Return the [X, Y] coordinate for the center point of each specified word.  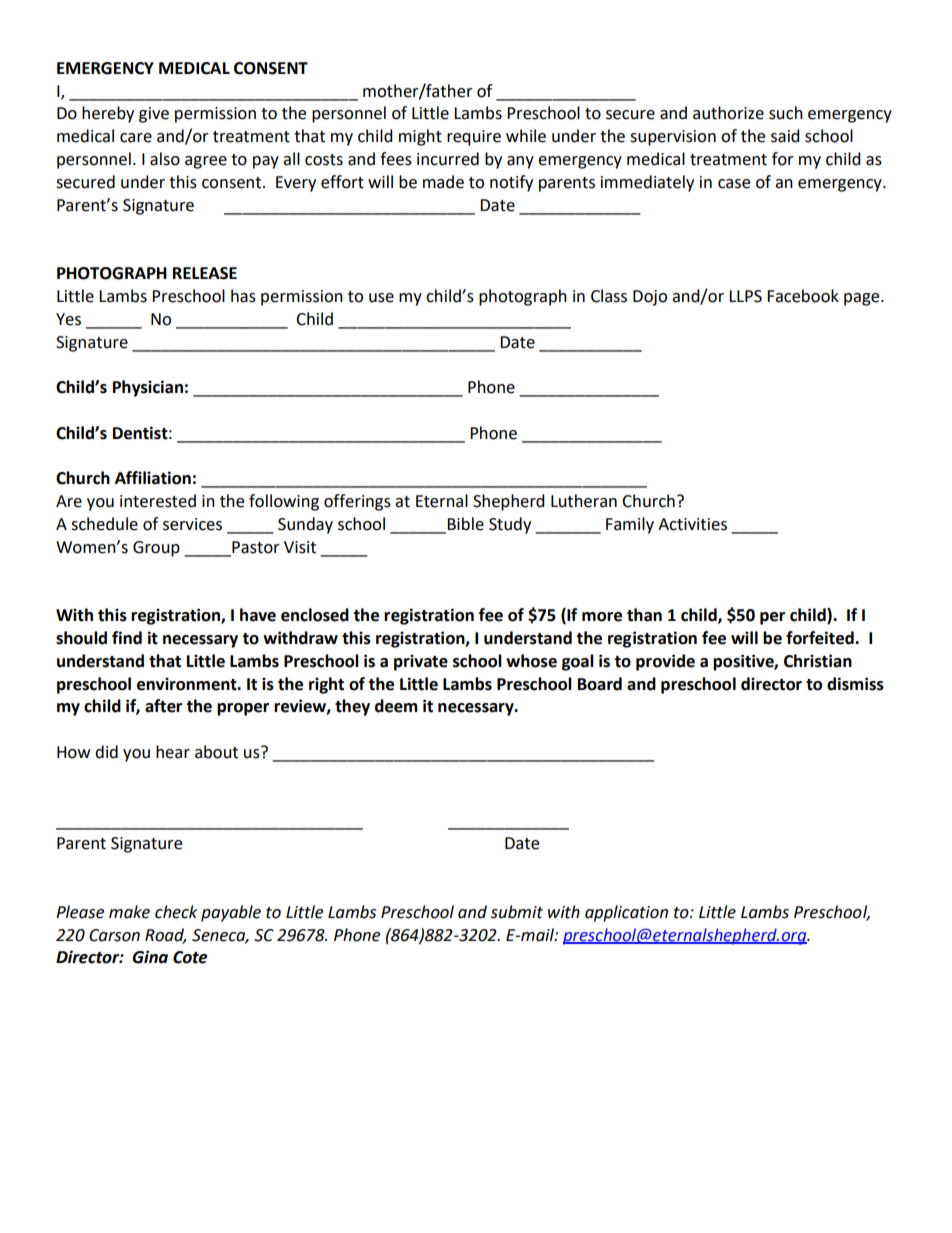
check [176, 912]
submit [516, 912]
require [474, 138]
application [626, 913]
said [785, 136]
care [136, 138]
